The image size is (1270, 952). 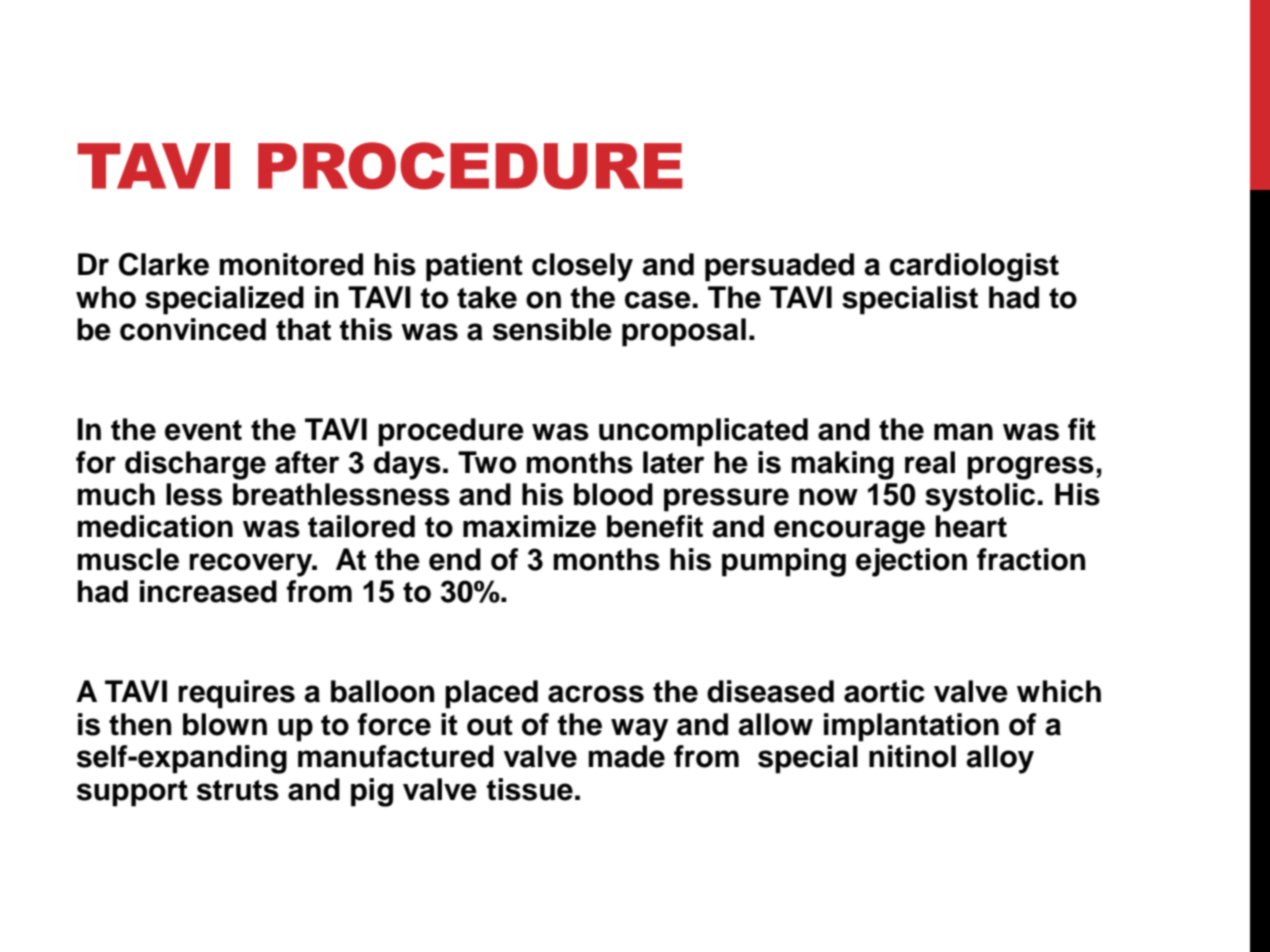 I want to click on closely, so click(x=582, y=267).
